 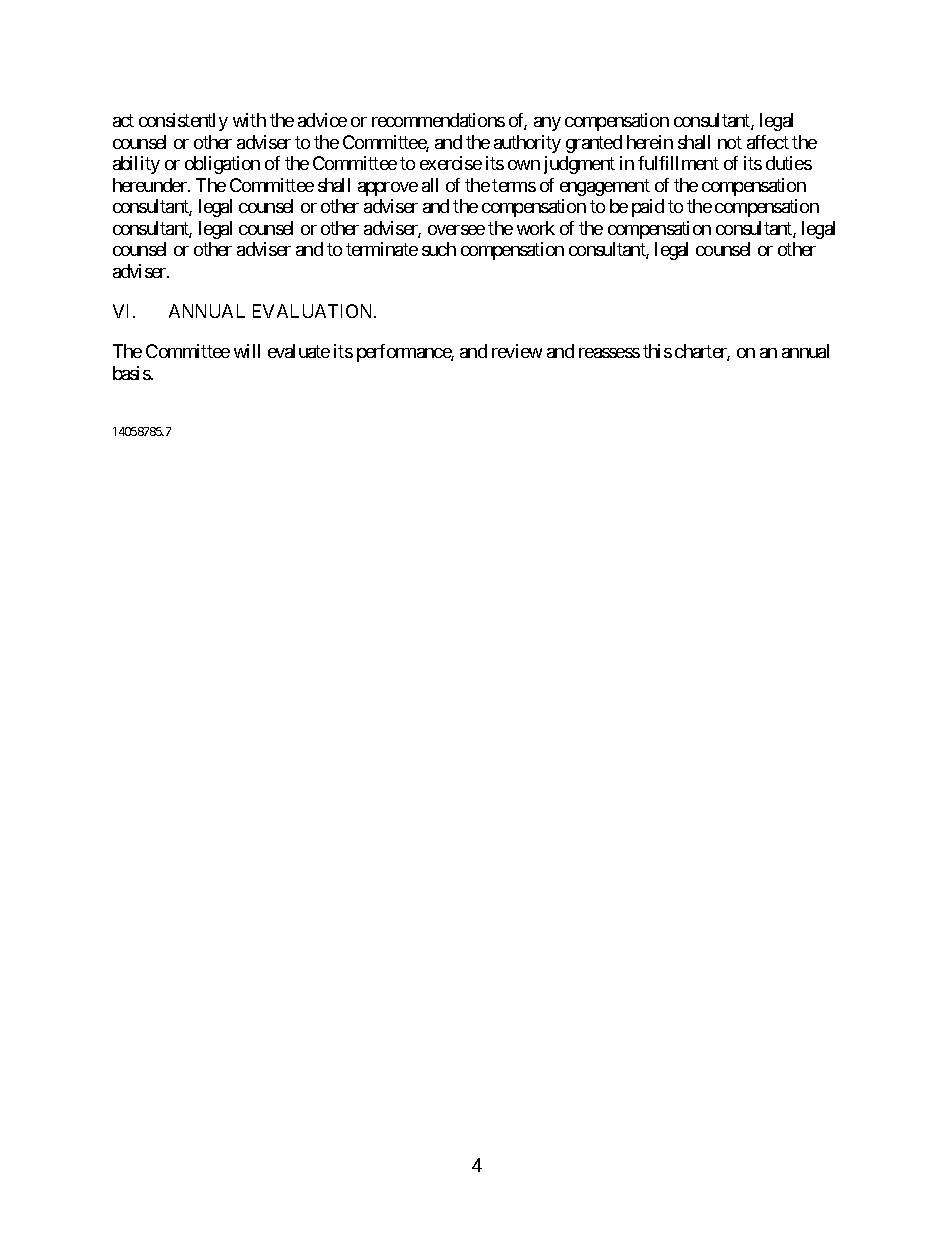 I want to click on review, so click(x=517, y=351).
